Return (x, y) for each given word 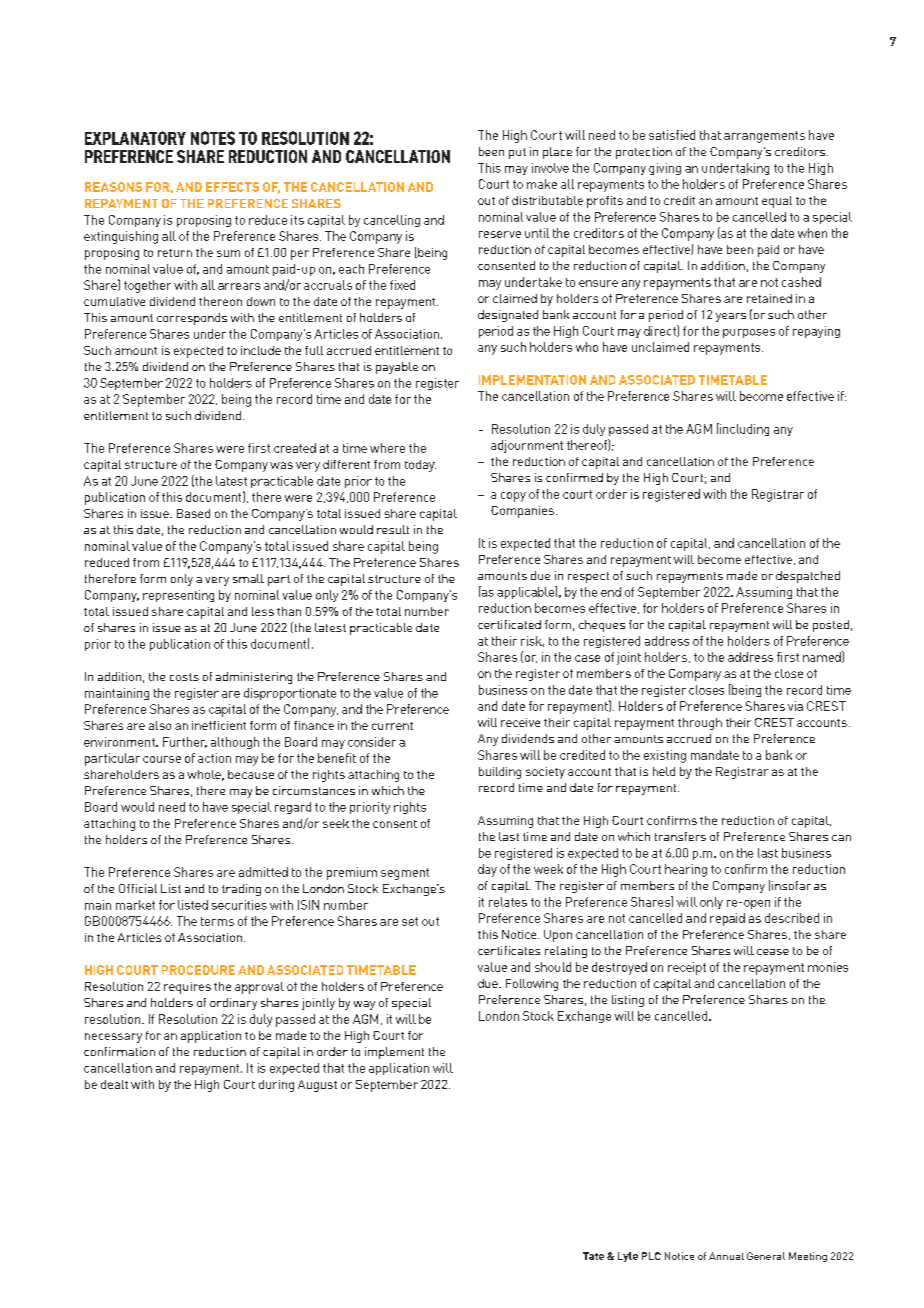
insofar (791, 885)
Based (193, 513)
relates (508, 902)
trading (241, 890)
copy (513, 497)
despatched (808, 577)
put (517, 153)
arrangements (764, 137)
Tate (593, 1256)
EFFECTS (232, 187)
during (276, 1086)
